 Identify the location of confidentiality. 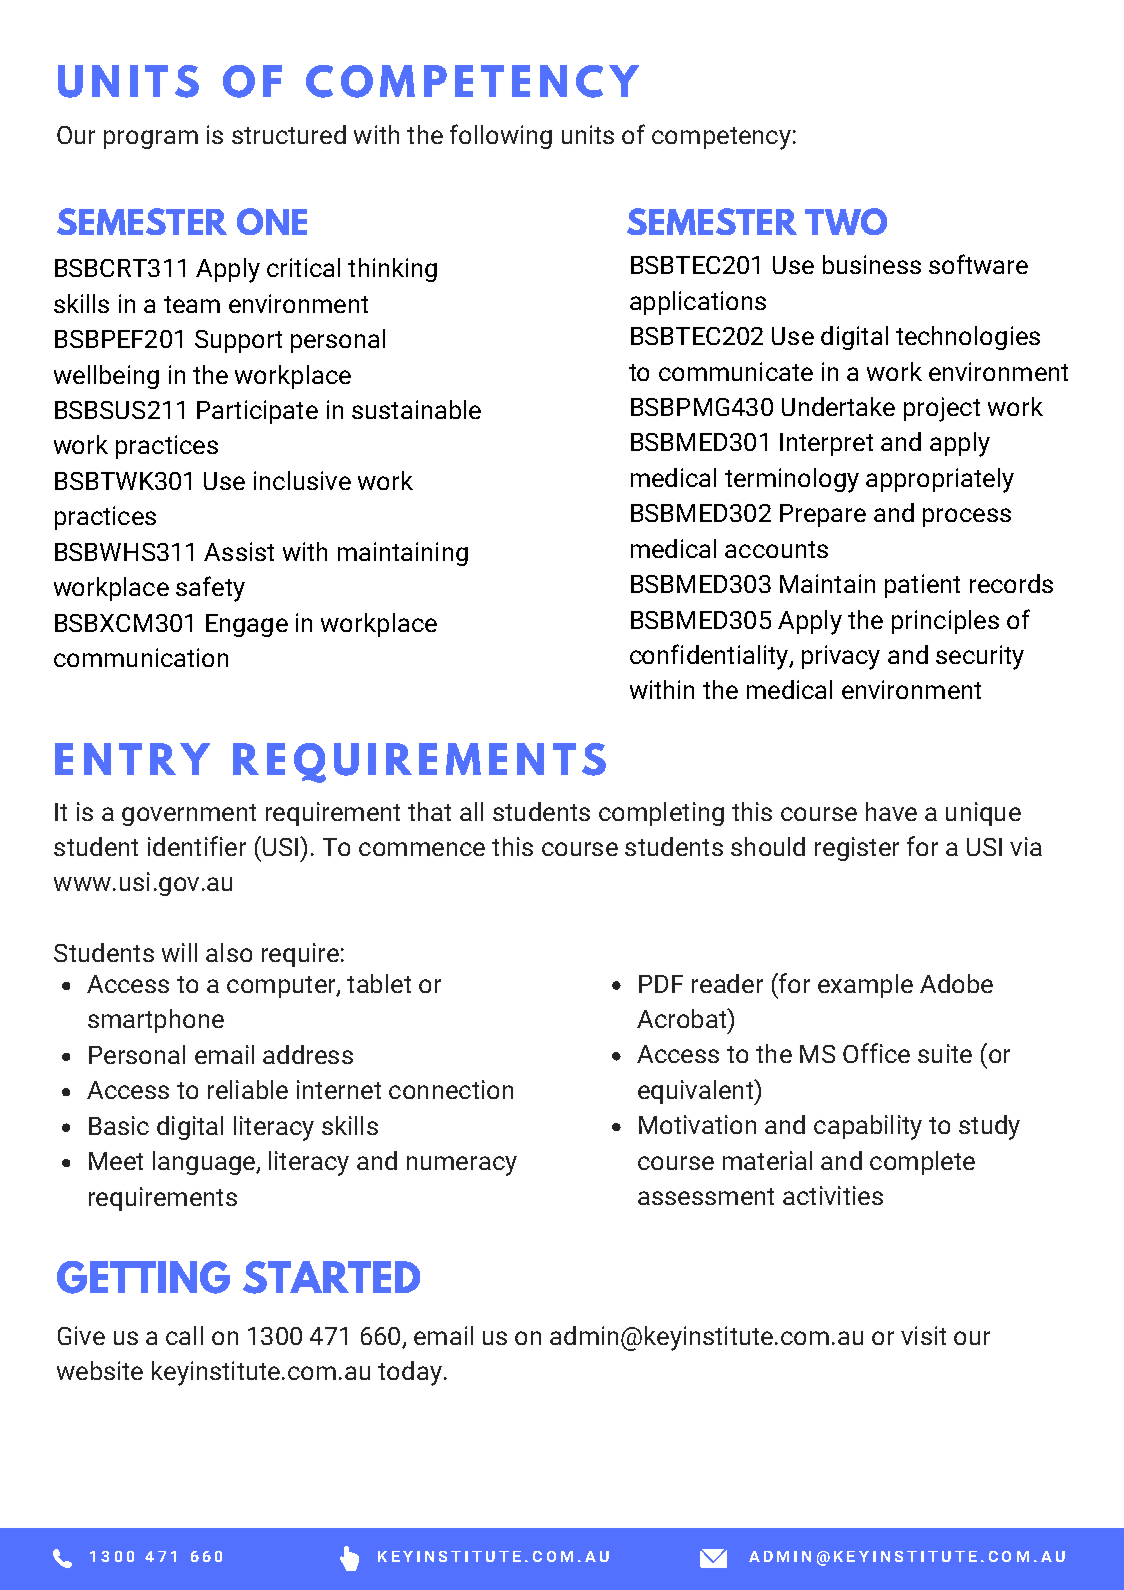
(710, 657).
